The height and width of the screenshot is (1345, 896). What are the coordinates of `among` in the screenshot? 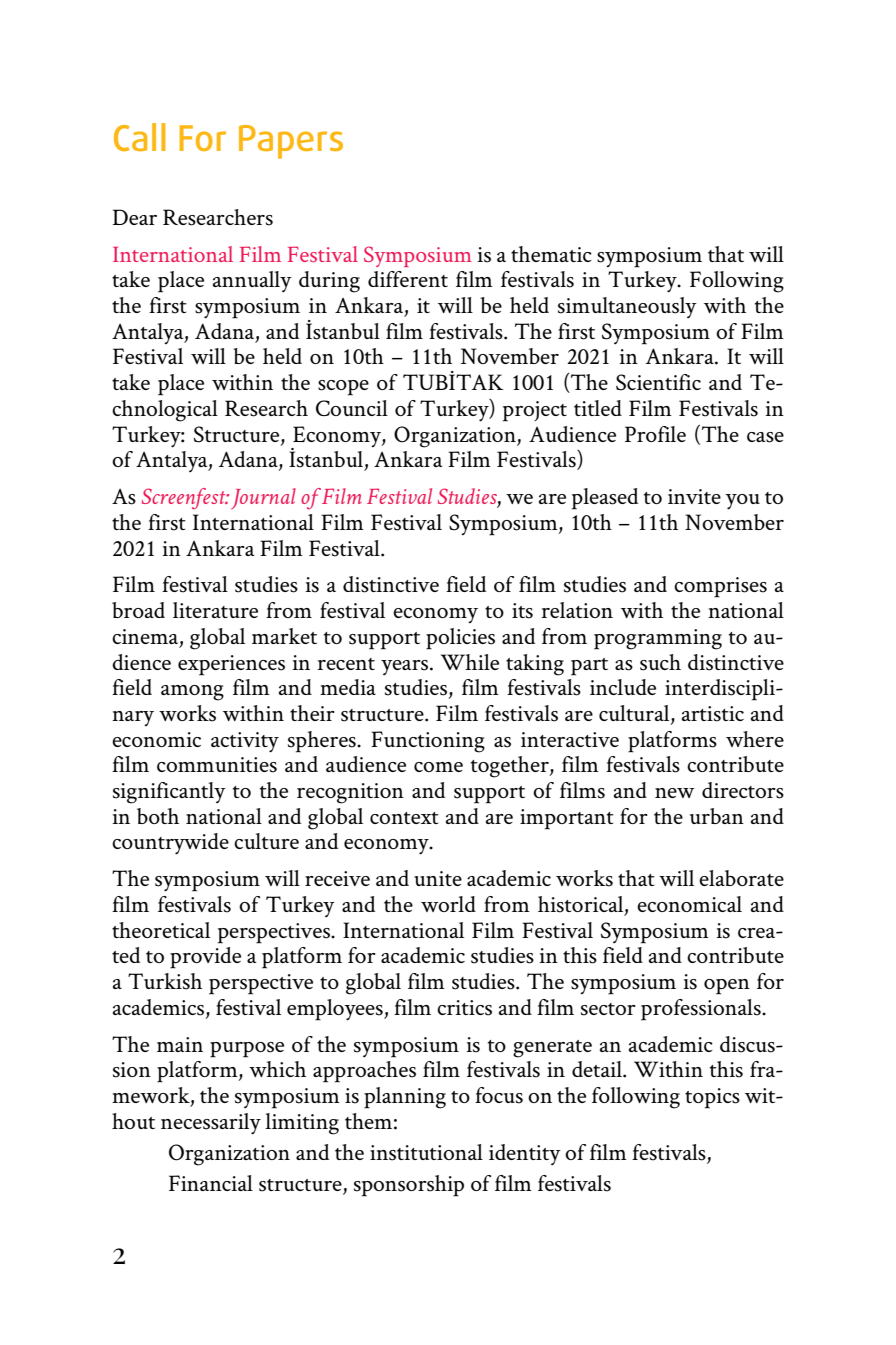 It's located at (192, 693).
